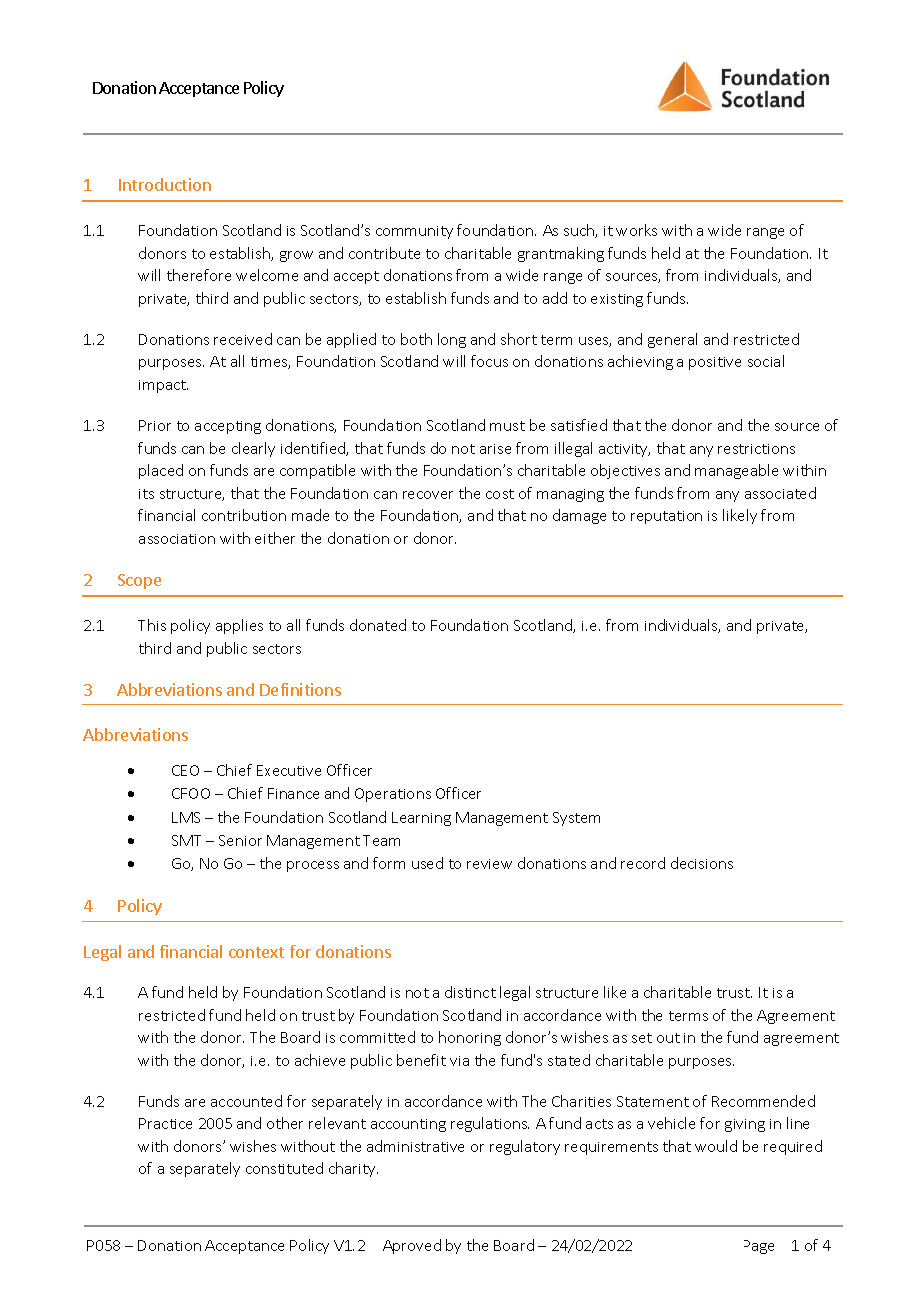  I want to click on decisions, so click(702, 863).
